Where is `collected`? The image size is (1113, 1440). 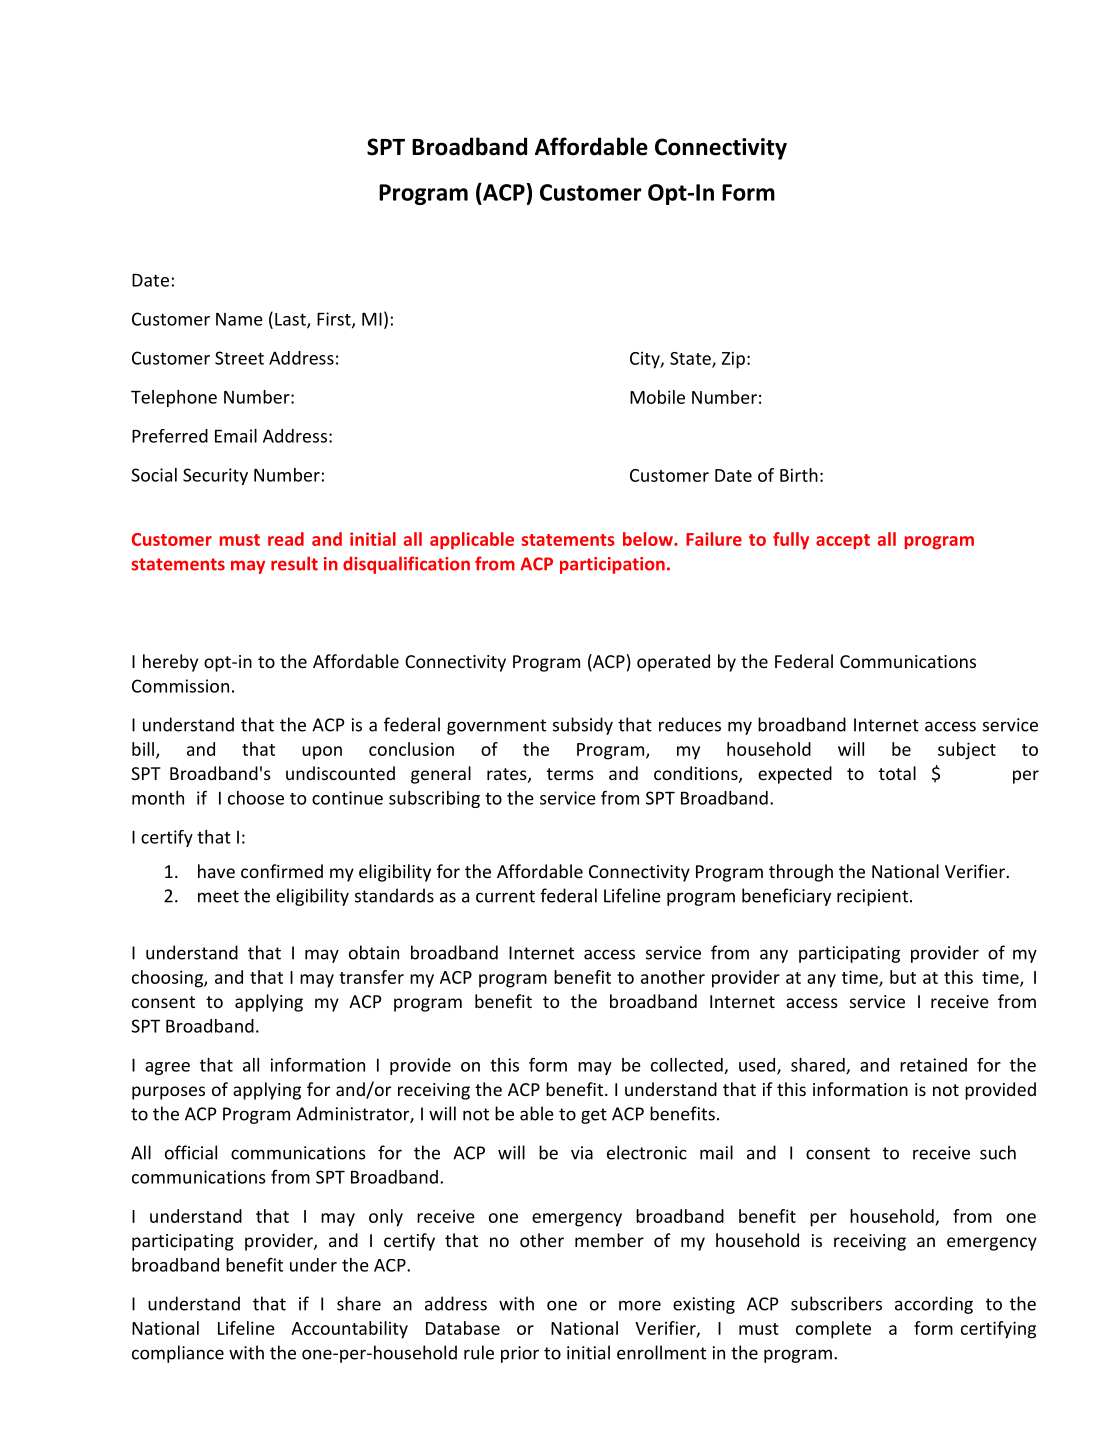
collected is located at coordinates (688, 1066).
